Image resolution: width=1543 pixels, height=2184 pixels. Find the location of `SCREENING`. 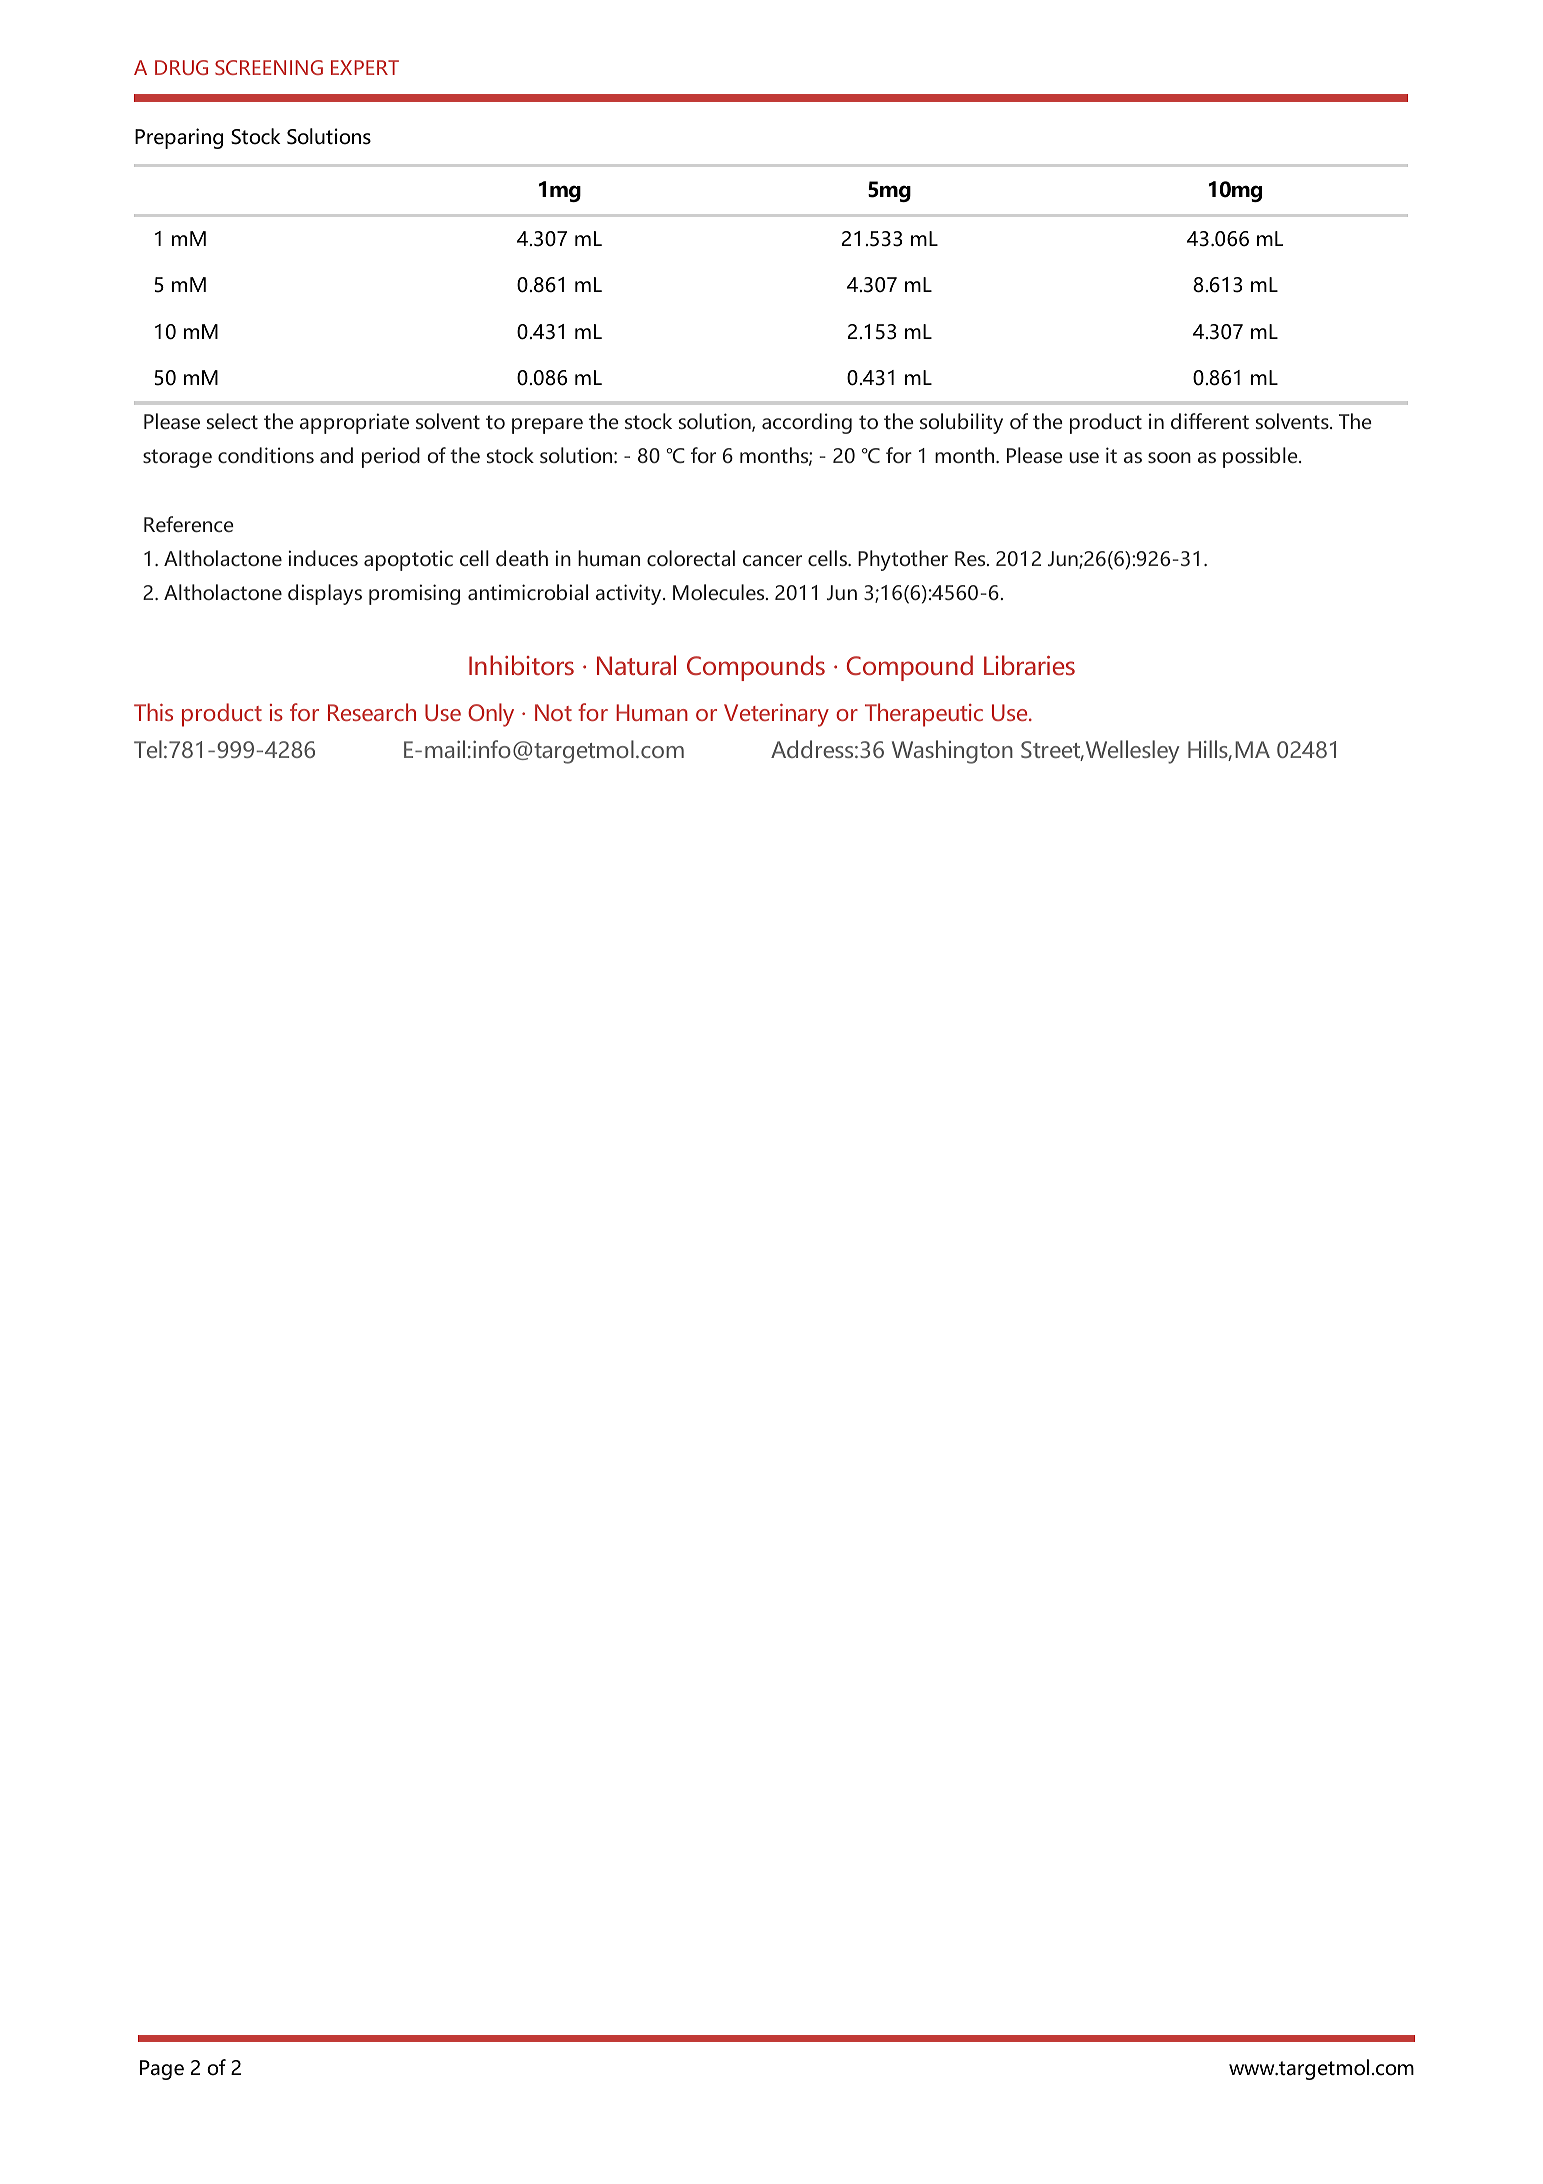

SCREENING is located at coordinates (269, 67).
